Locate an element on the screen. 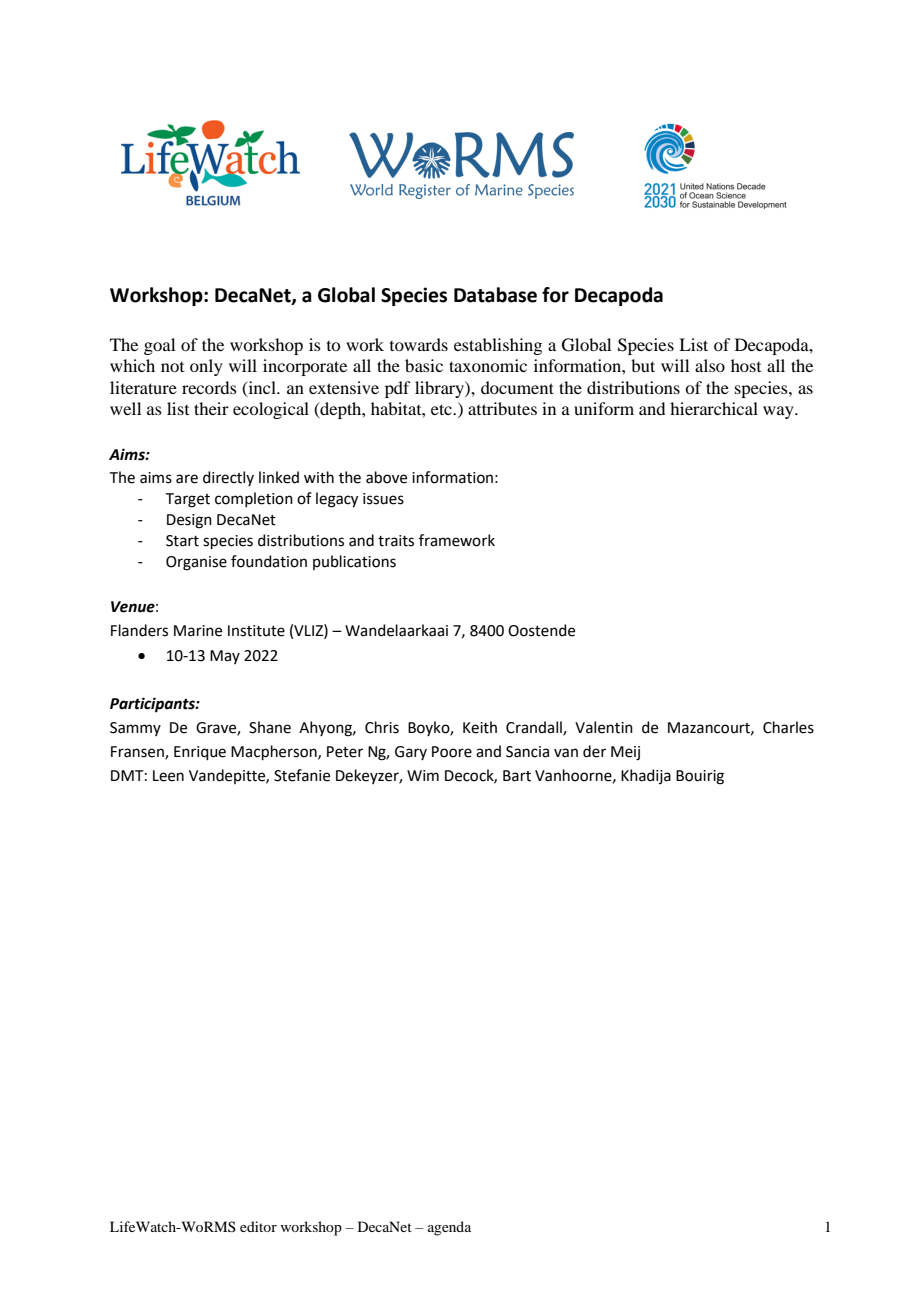  Stefanie is located at coordinates (302, 775).
